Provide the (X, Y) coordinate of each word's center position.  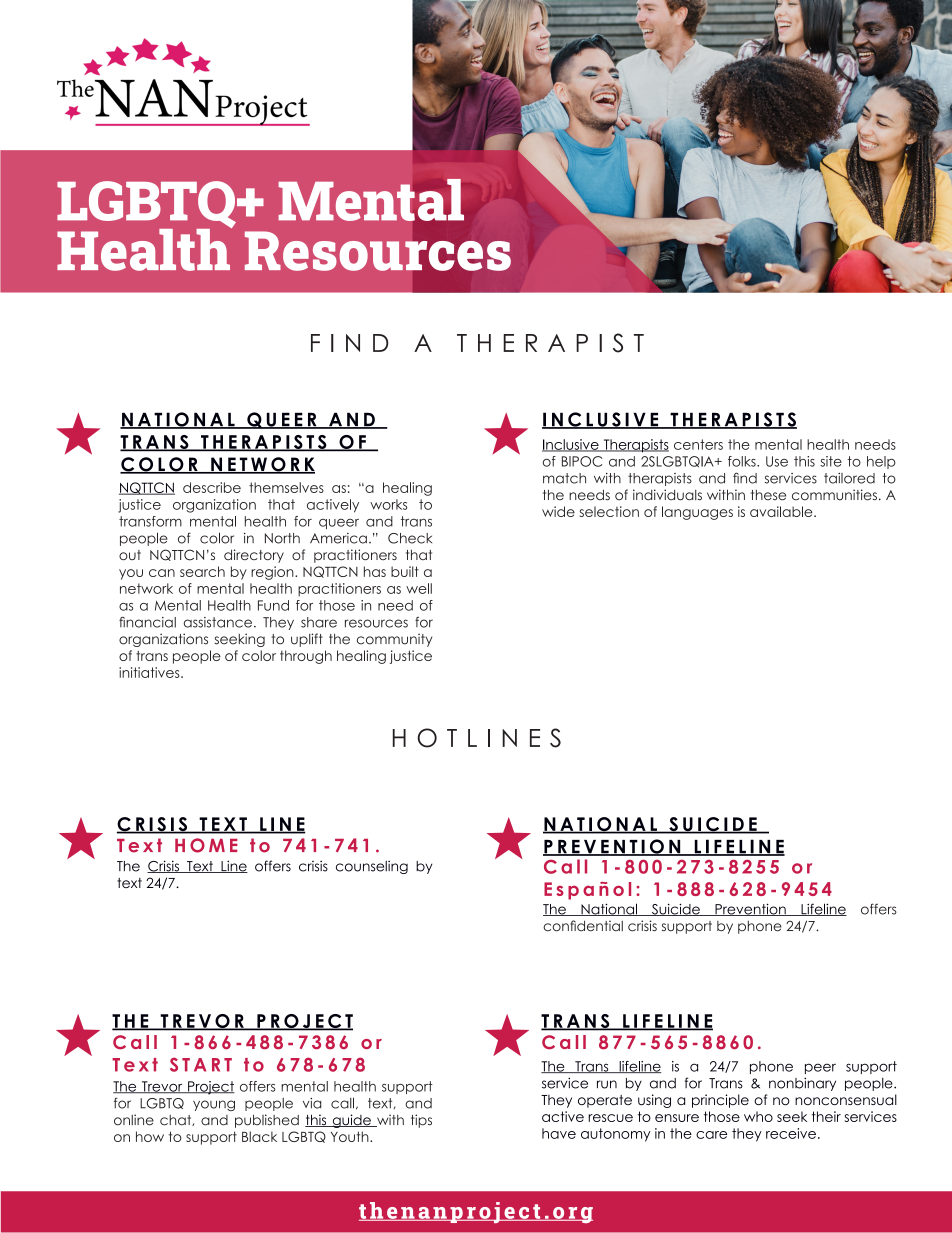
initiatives (150, 672)
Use (777, 461)
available (782, 511)
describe (212, 487)
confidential (583, 926)
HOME (206, 845)
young (214, 1105)
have (559, 1133)
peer (820, 1068)
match (564, 478)
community (394, 640)
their (826, 1116)
